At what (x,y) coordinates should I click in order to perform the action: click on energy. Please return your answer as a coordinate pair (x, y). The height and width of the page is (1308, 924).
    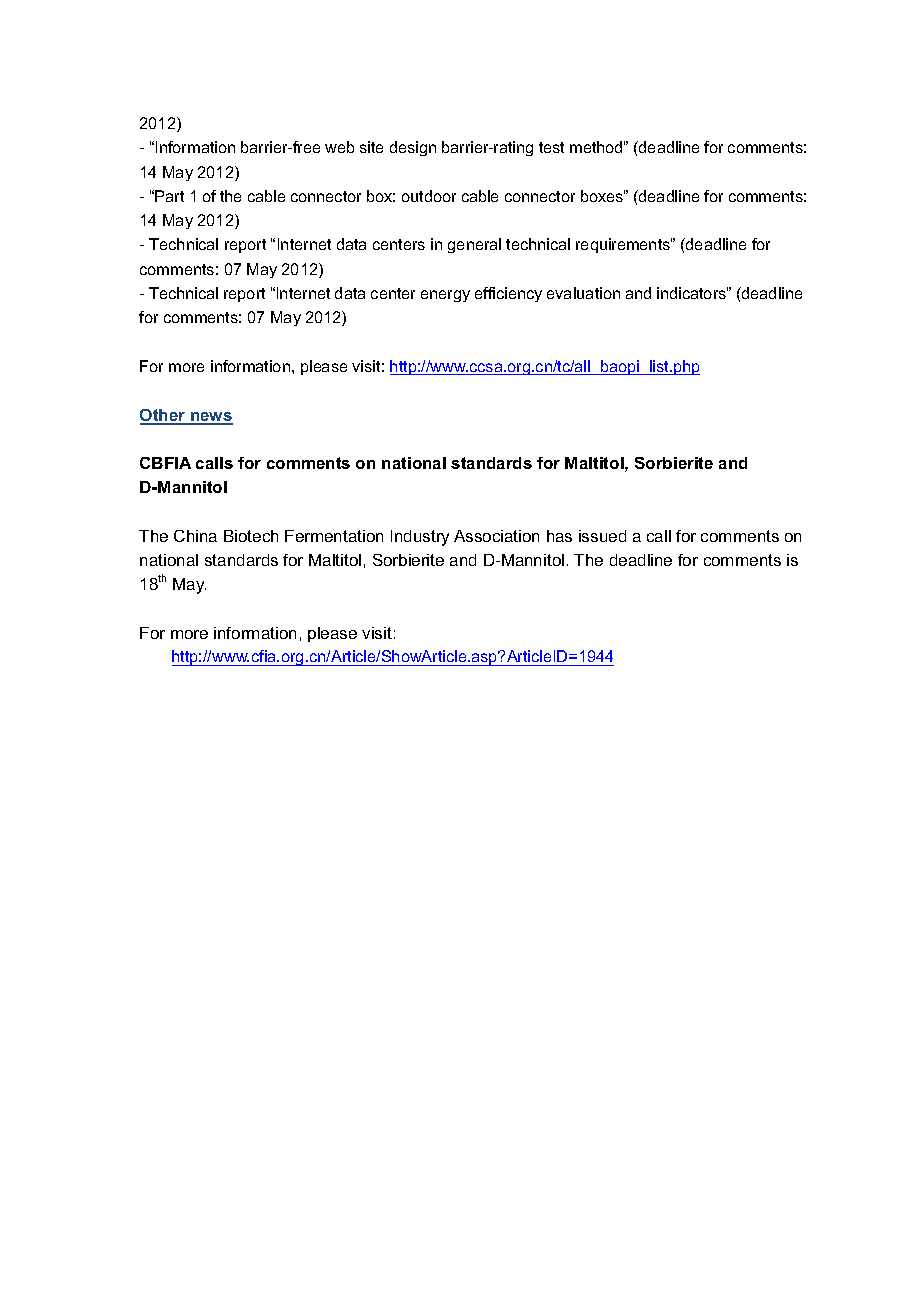
    Looking at the image, I should click on (445, 296).
